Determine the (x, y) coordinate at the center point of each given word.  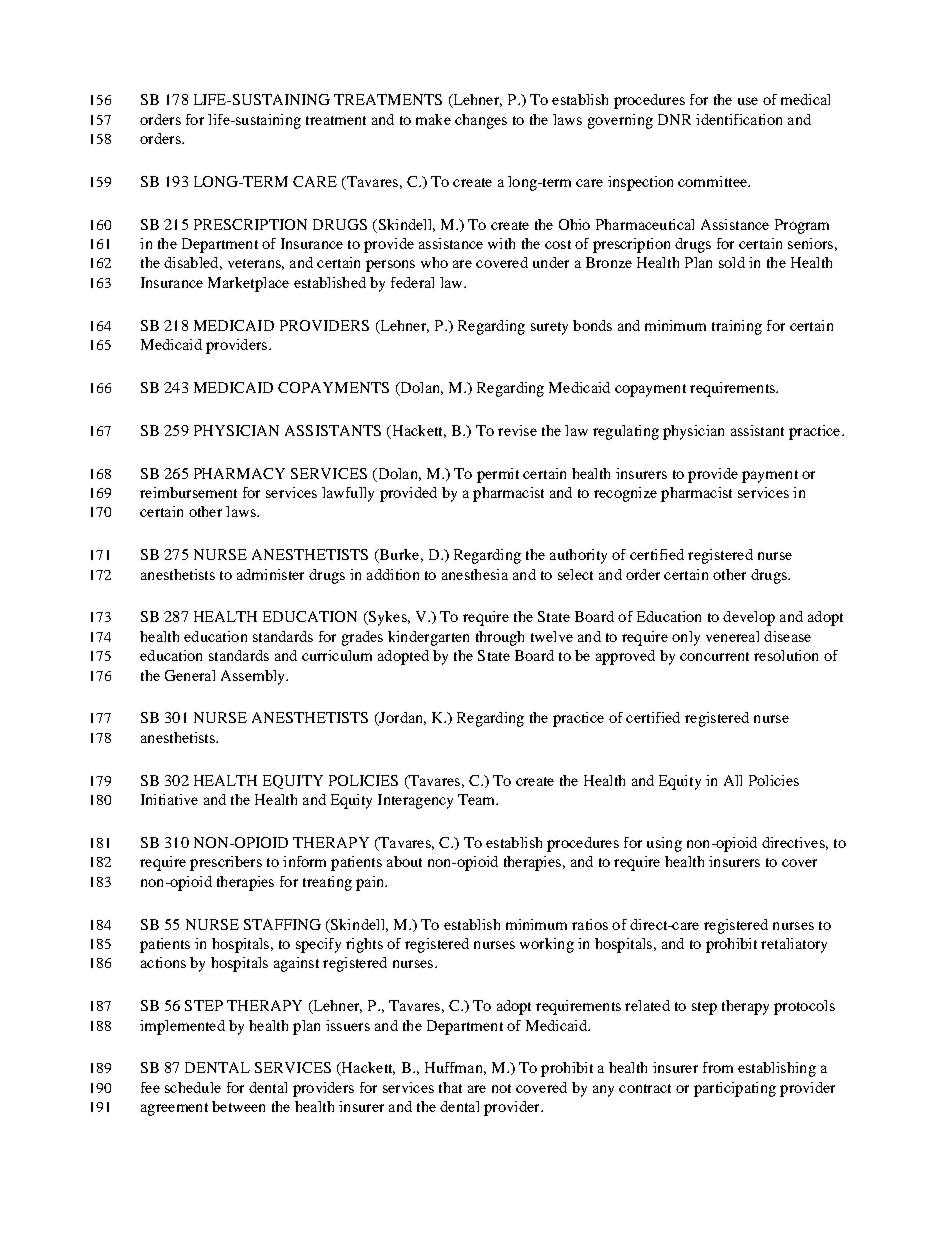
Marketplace (248, 284)
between (238, 1106)
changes (481, 121)
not (501, 1088)
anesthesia (475, 574)
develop (749, 618)
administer (270, 574)
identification (739, 119)
